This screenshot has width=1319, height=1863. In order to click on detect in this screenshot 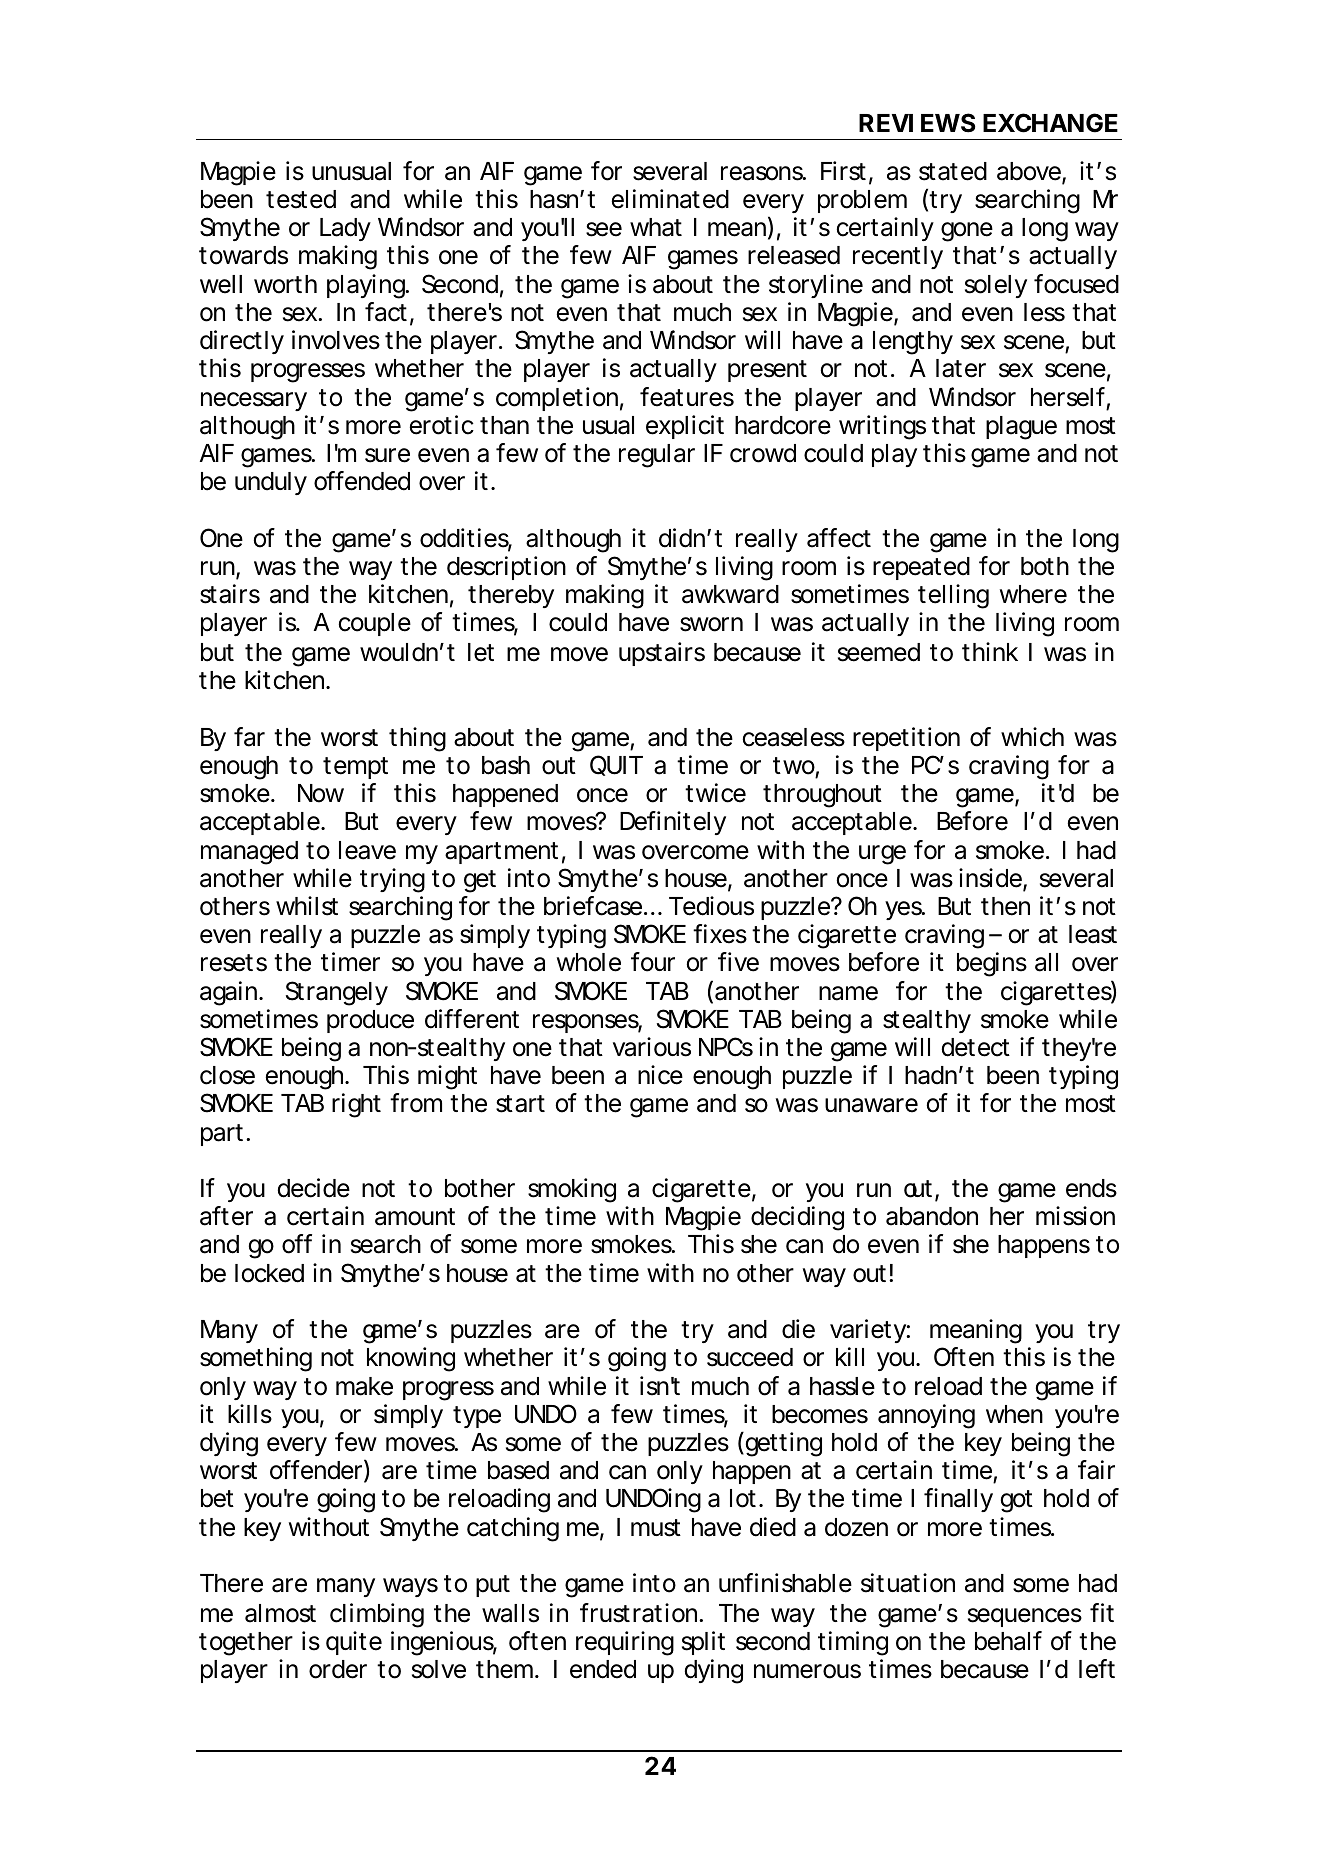, I will do `click(976, 1047)`.
